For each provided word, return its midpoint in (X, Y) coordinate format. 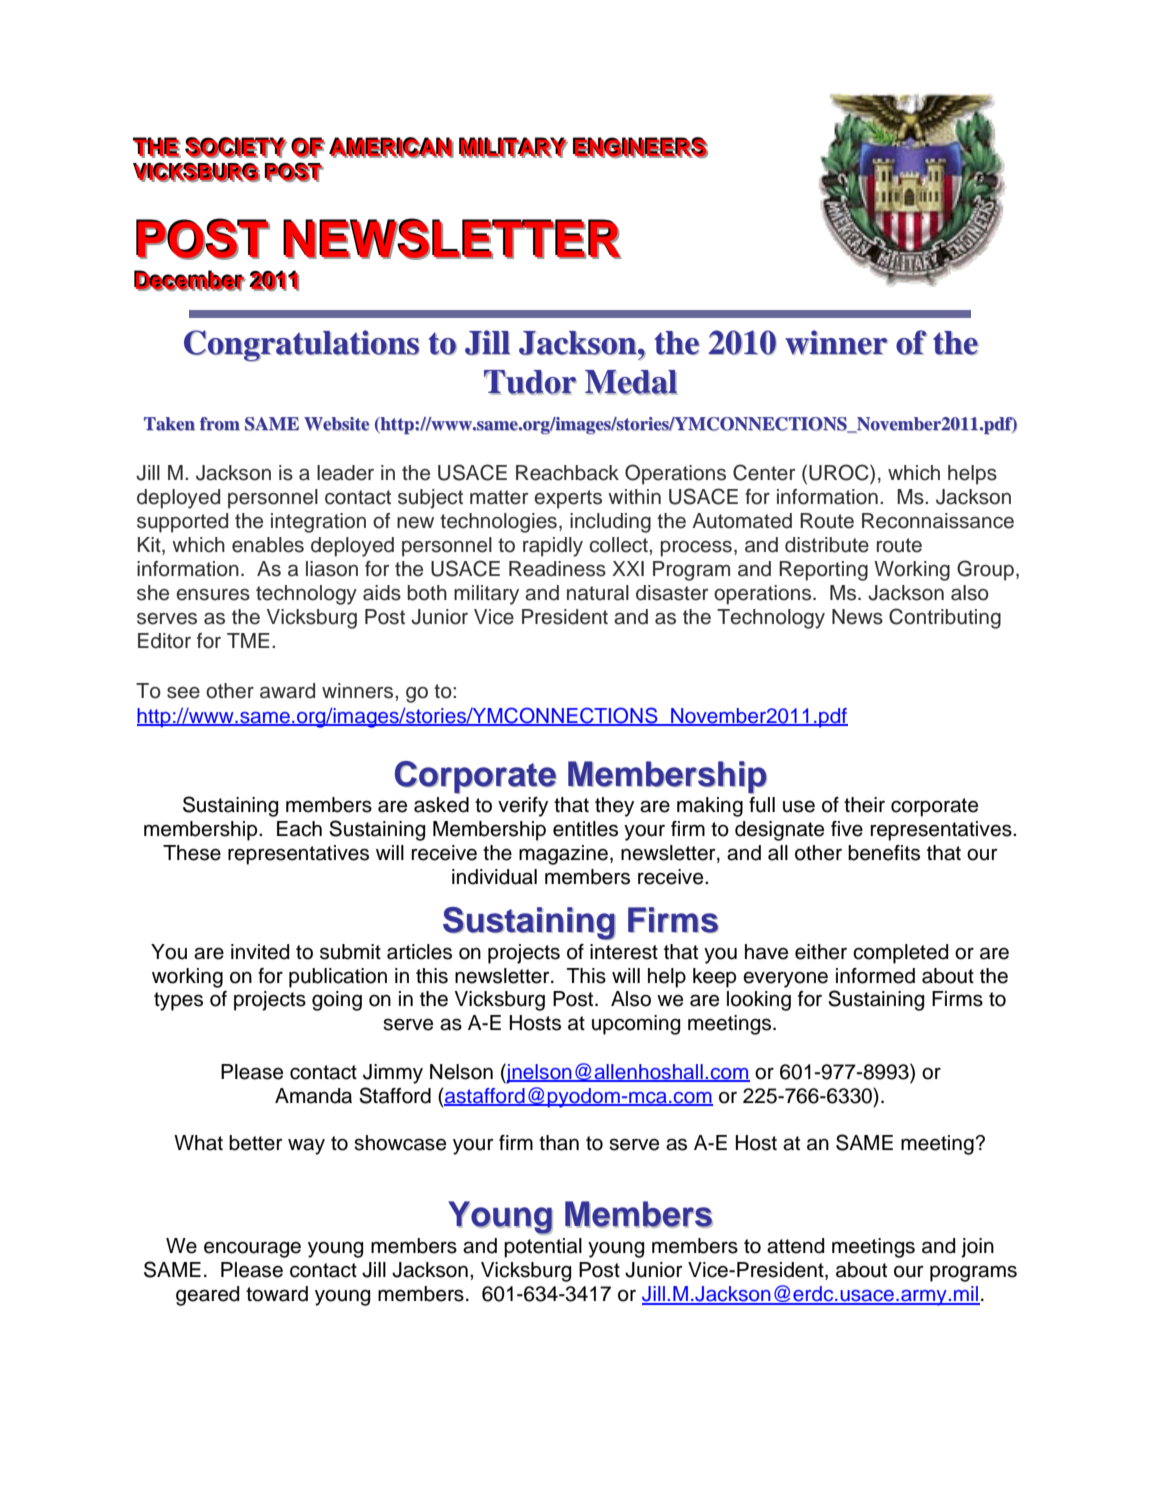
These (192, 853)
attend (795, 1246)
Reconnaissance (938, 521)
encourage (252, 1249)
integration (318, 523)
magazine (563, 855)
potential (543, 1248)
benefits (884, 853)
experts (568, 499)
